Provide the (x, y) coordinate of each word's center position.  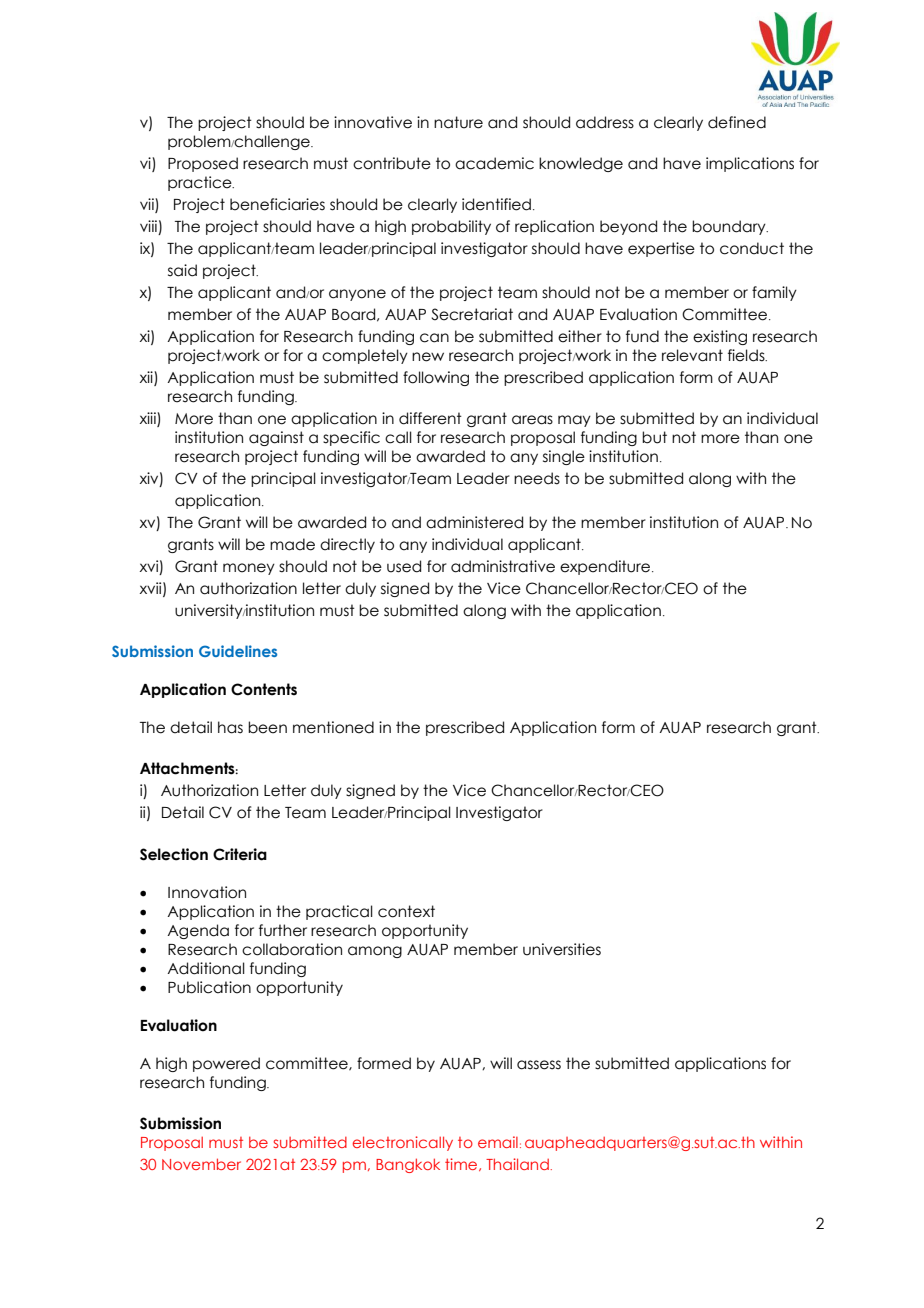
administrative (503, 566)
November (201, 1164)
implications (750, 164)
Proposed (203, 164)
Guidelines (238, 651)
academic (494, 163)
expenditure (606, 567)
